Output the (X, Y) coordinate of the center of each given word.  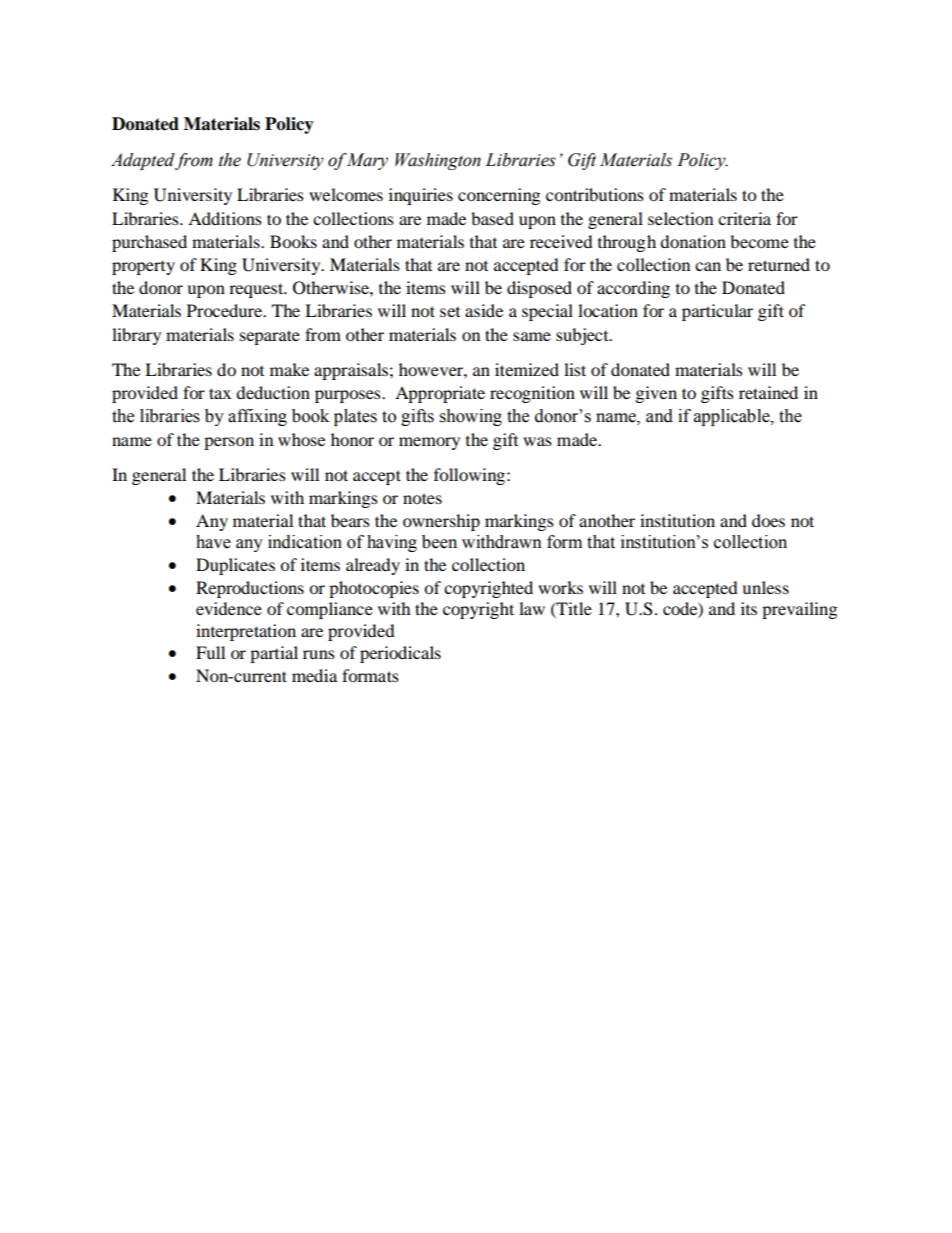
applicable (733, 417)
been (439, 542)
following (471, 476)
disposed (539, 289)
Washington (438, 161)
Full (210, 652)
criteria (744, 218)
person (229, 443)
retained (768, 392)
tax (220, 393)
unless (765, 587)
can (708, 266)
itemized (527, 369)
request (257, 290)
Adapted (143, 161)
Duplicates (235, 566)
